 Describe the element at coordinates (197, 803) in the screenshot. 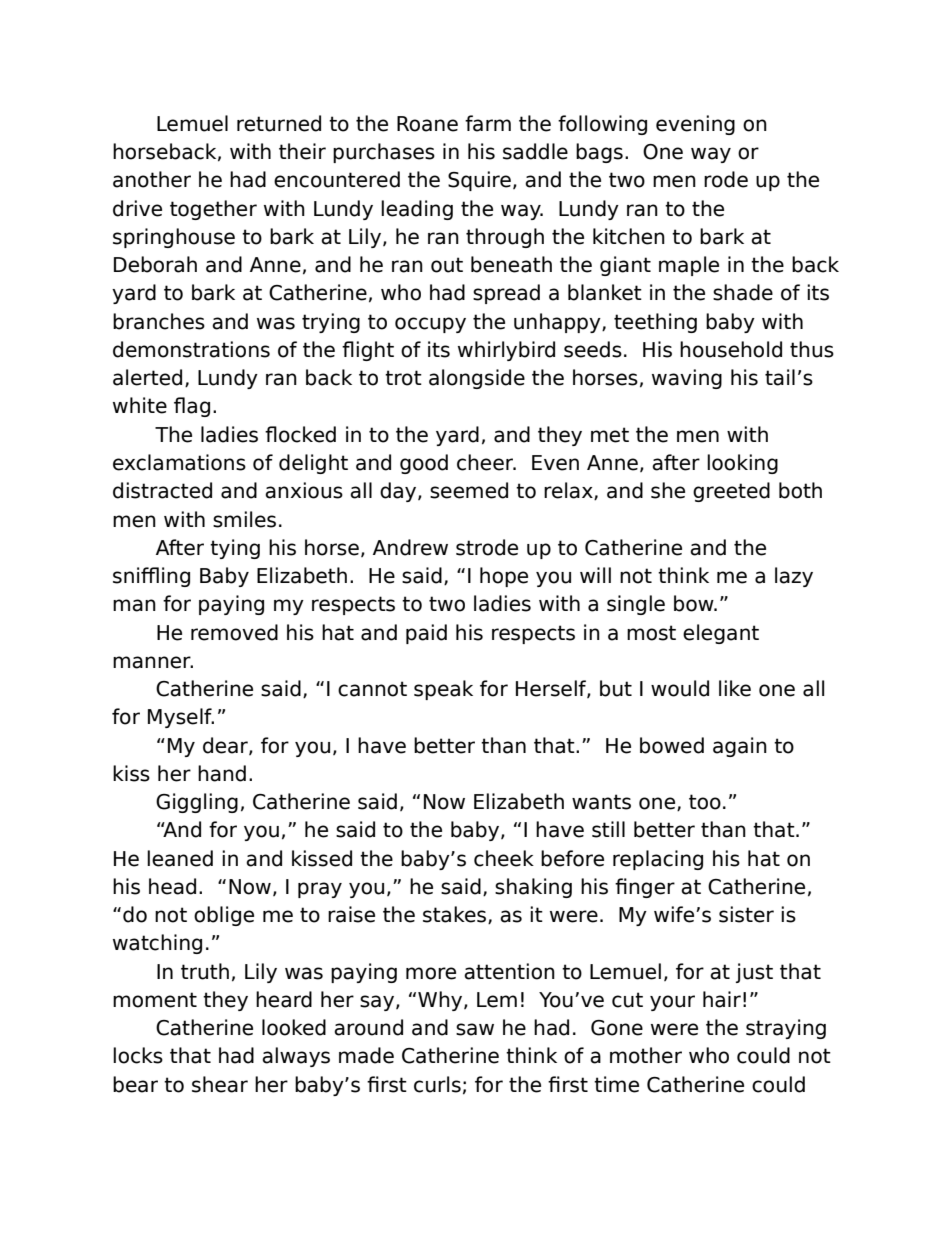

I see `Giggling` at that location.
